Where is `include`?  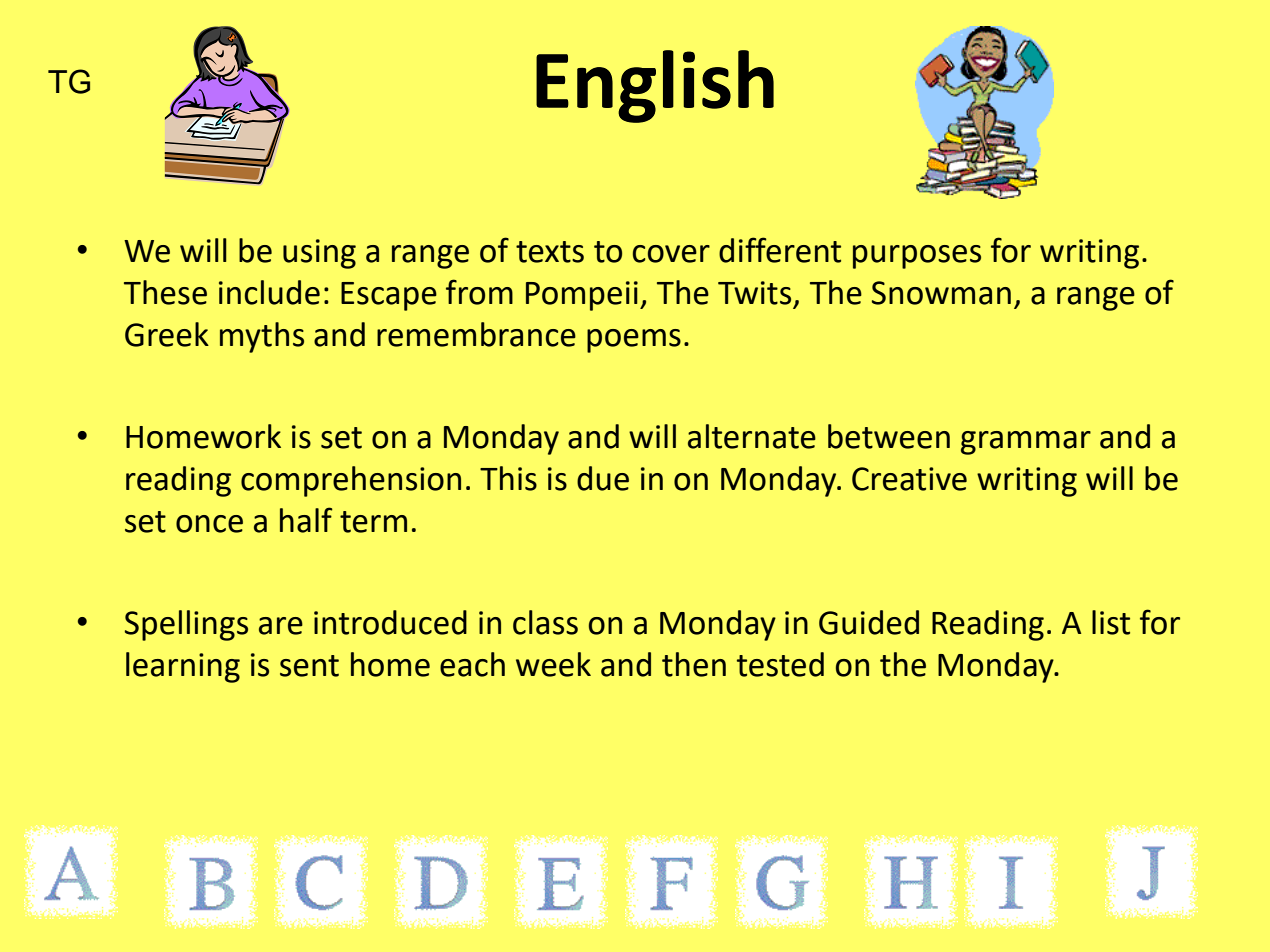 include is located at coordinates (269, 292).
